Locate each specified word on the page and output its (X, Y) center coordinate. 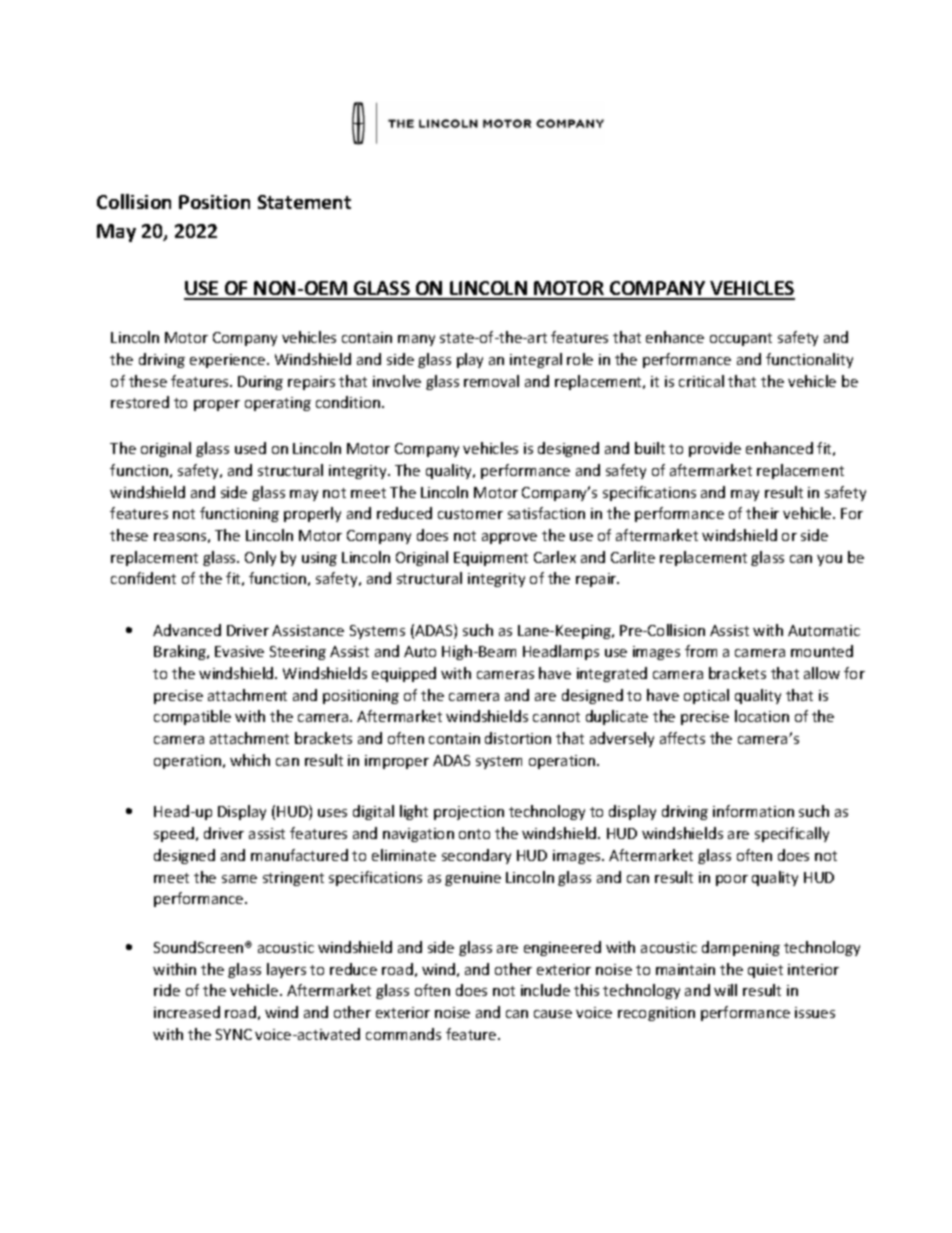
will (725, 990)
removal (491, 381)
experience (229, 361)
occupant (741, 339)
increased (187, 1012)
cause (553, 1014)
